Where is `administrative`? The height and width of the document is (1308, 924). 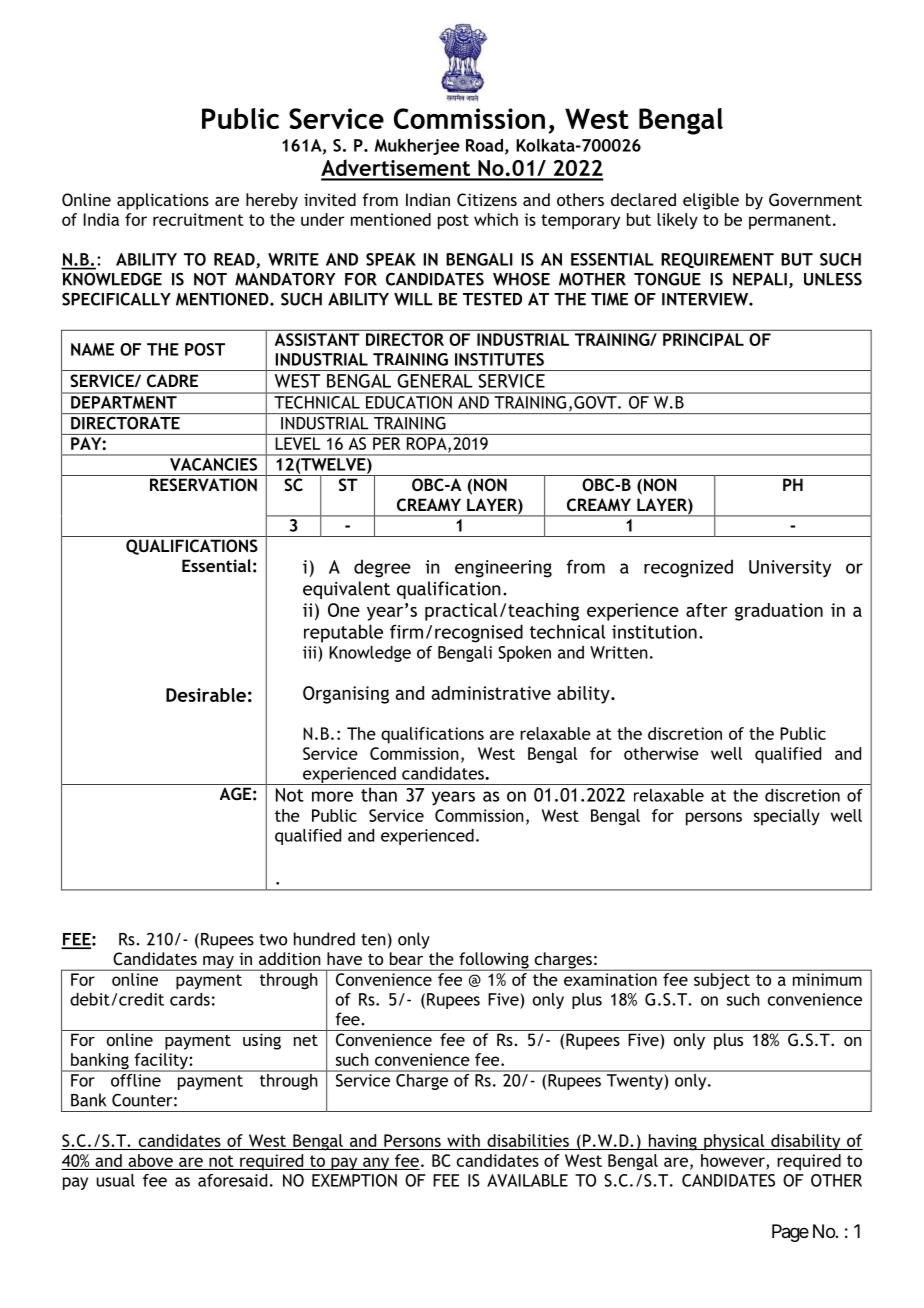 administrative is located at coordinates (491, 693).
